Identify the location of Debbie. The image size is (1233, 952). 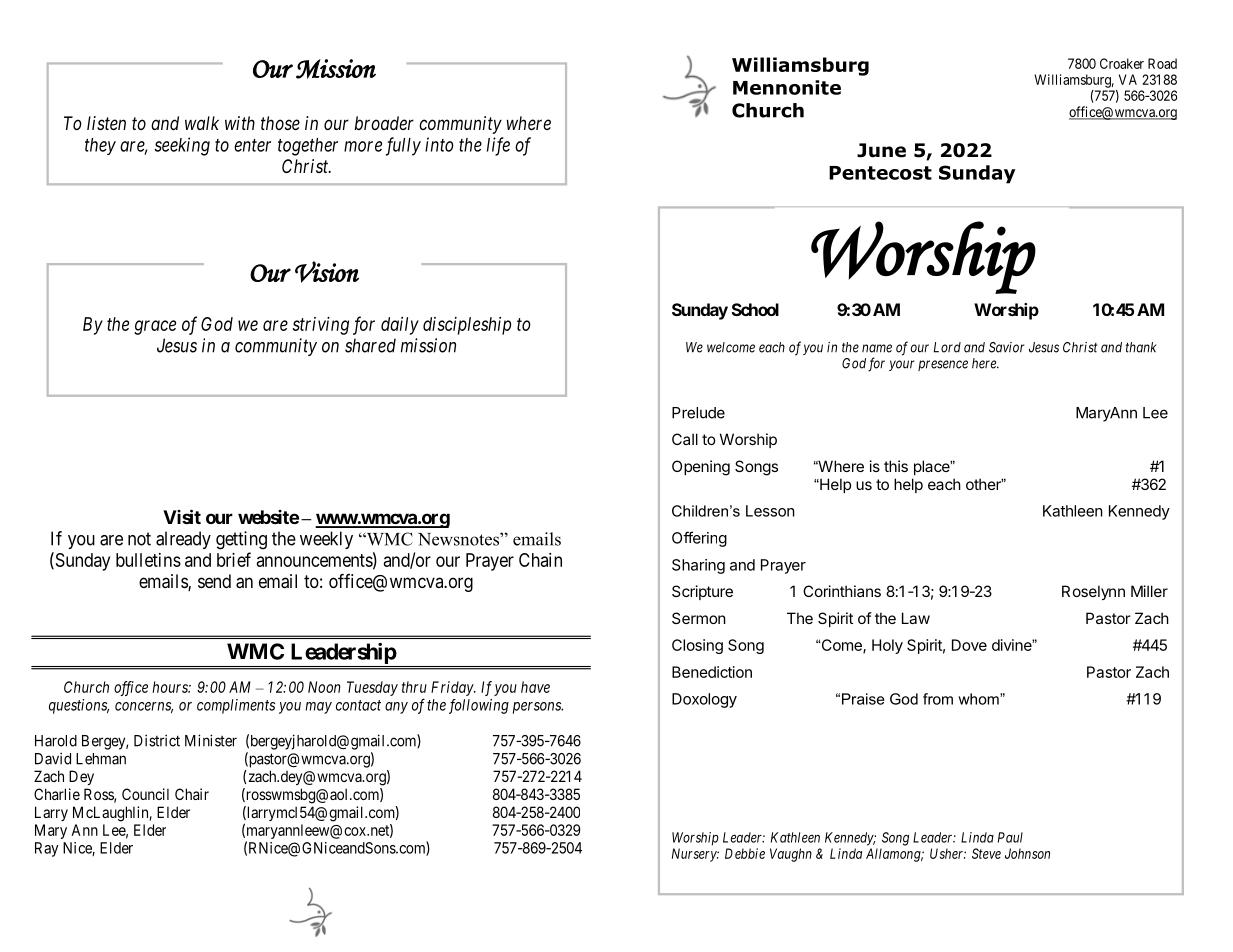
(745, 853).
